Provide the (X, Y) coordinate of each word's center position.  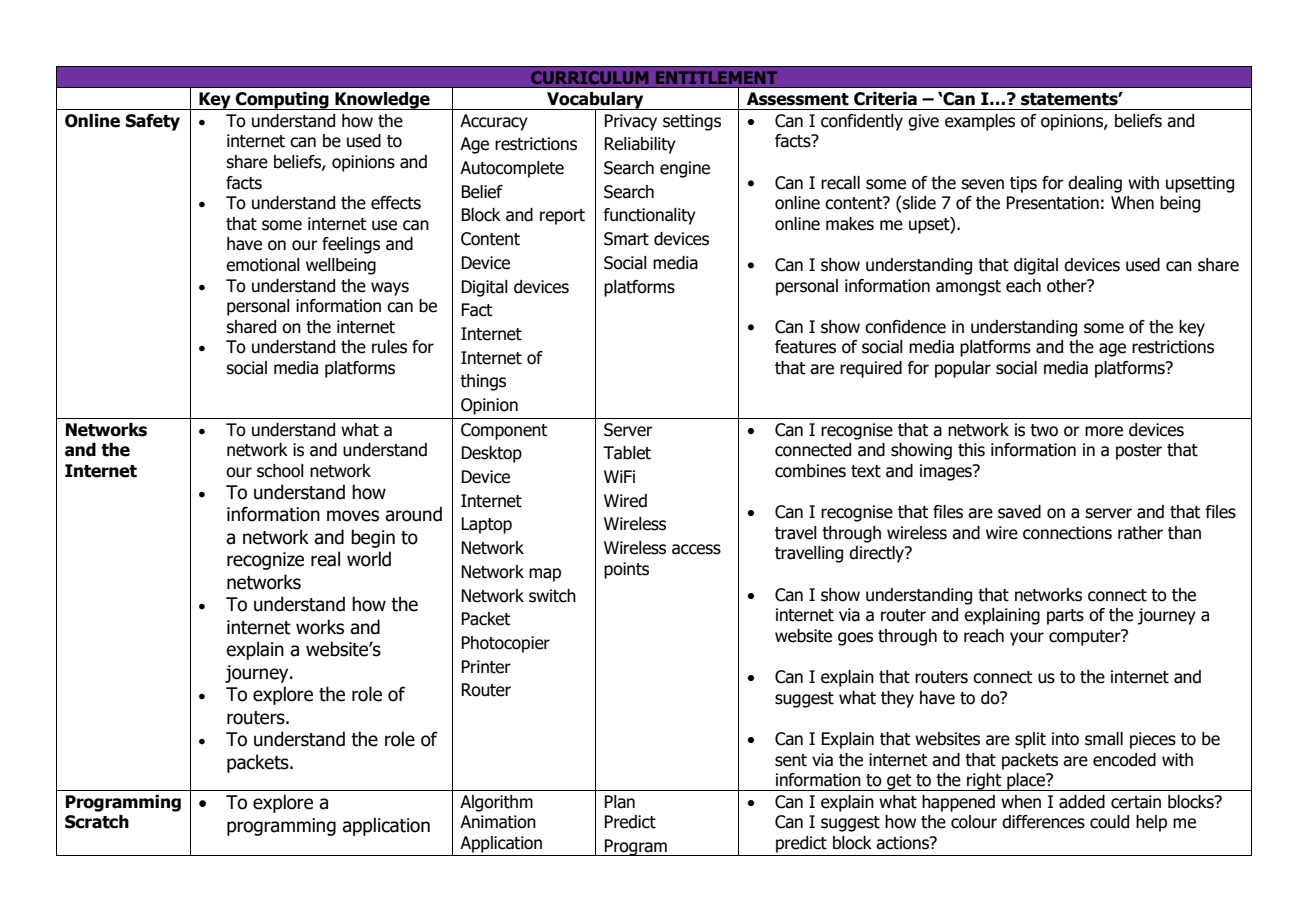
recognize (265, 561)
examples (980, 122)
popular (963, 369)
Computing (282, 101)
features (805, 347)
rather (1140, 533)
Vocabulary (595, 101)
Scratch (97, 822)
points (626, 570)
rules (389, 347)
